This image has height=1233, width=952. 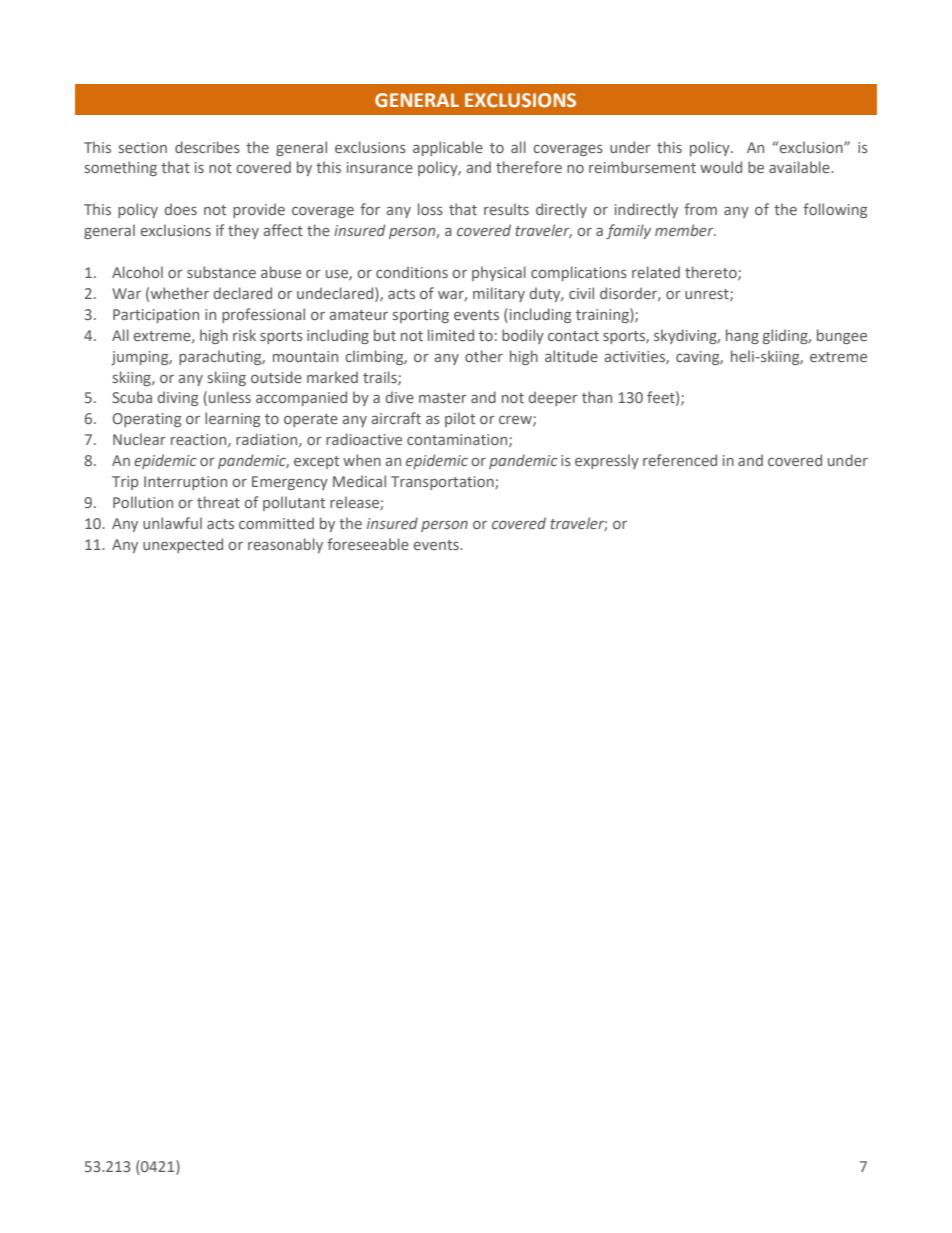 What do you see at coordinates (207, 147) in the image?
I see `describes` at bounding box center [207, 147].
